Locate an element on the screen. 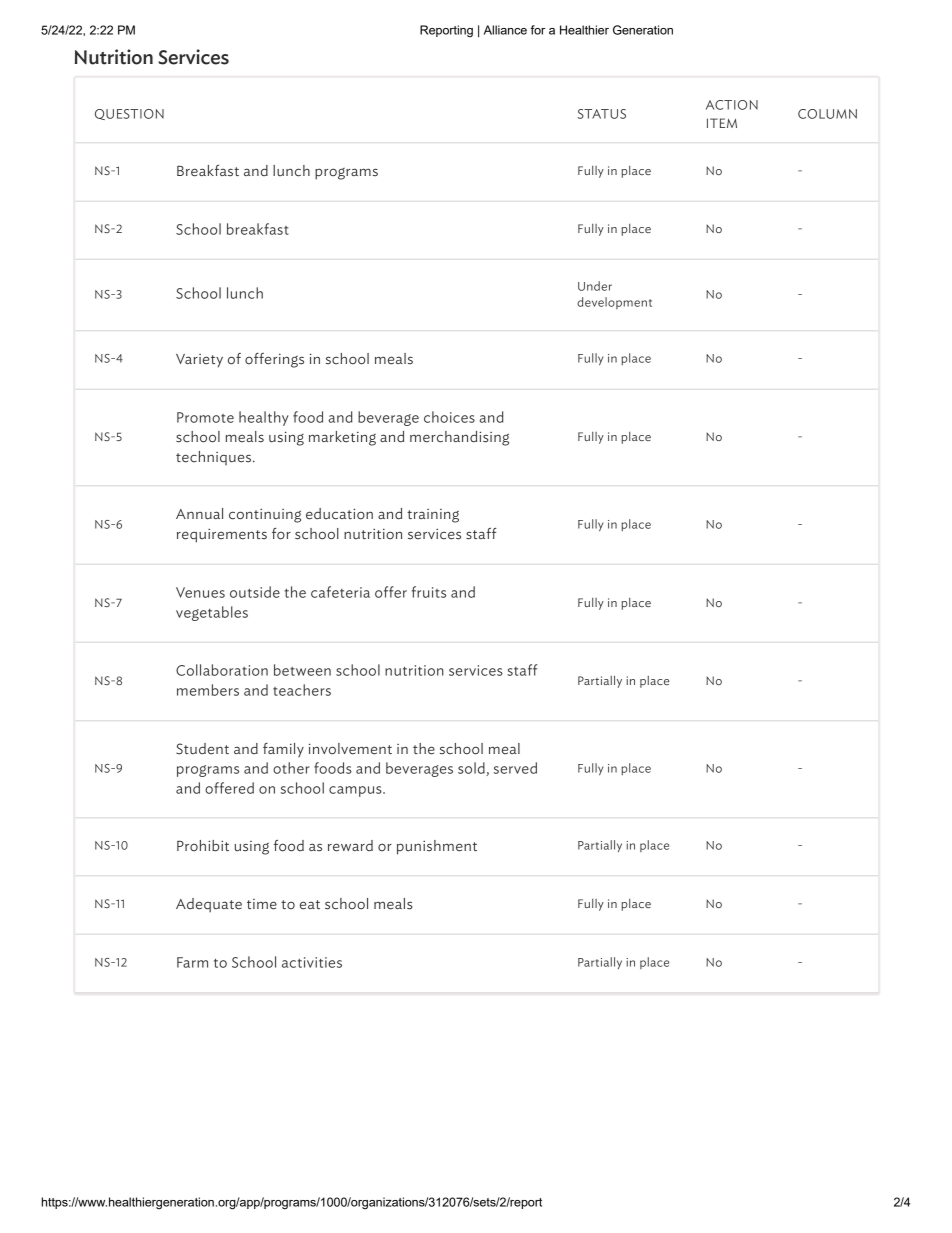  punishment is located at coordinates (437, 847).
